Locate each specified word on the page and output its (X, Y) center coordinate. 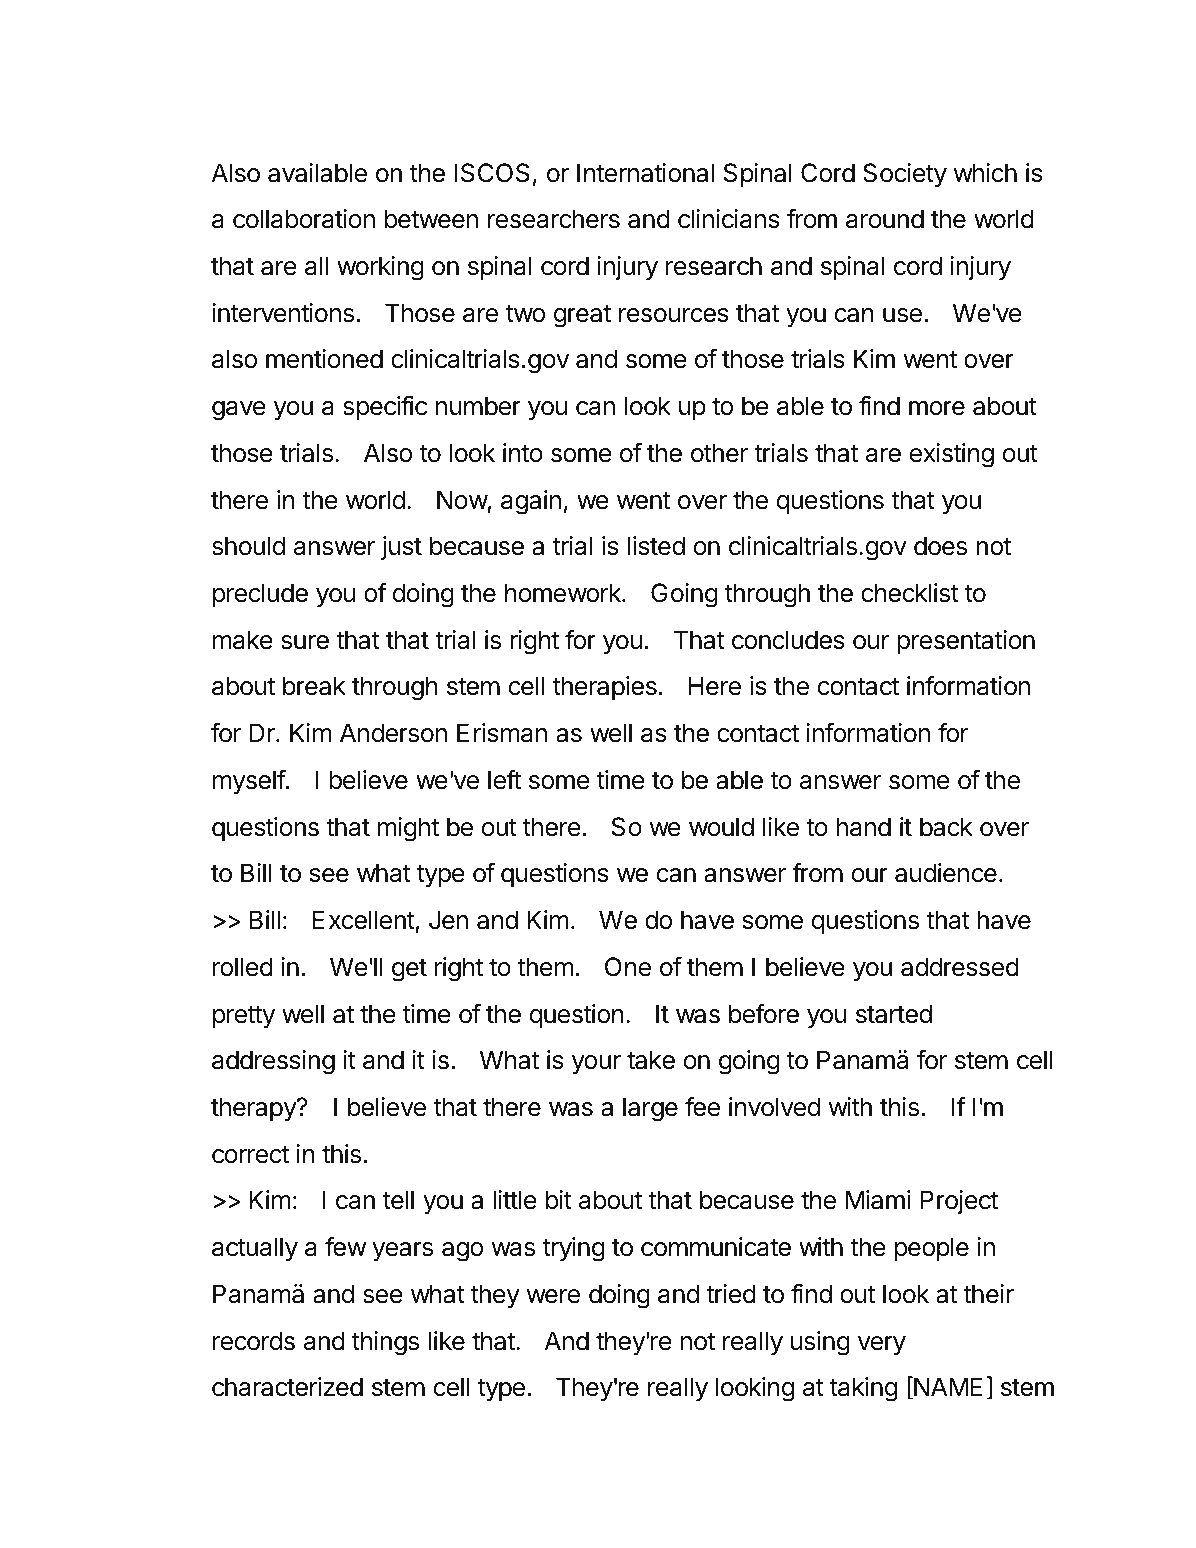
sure (305, 642)
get (409, 970)
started (894, 1014)
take (651, 1060)
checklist (910, 593)
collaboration (304, 219)
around (885, 219)
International (645, 173)
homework (564, 593)
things (385, 1343)
